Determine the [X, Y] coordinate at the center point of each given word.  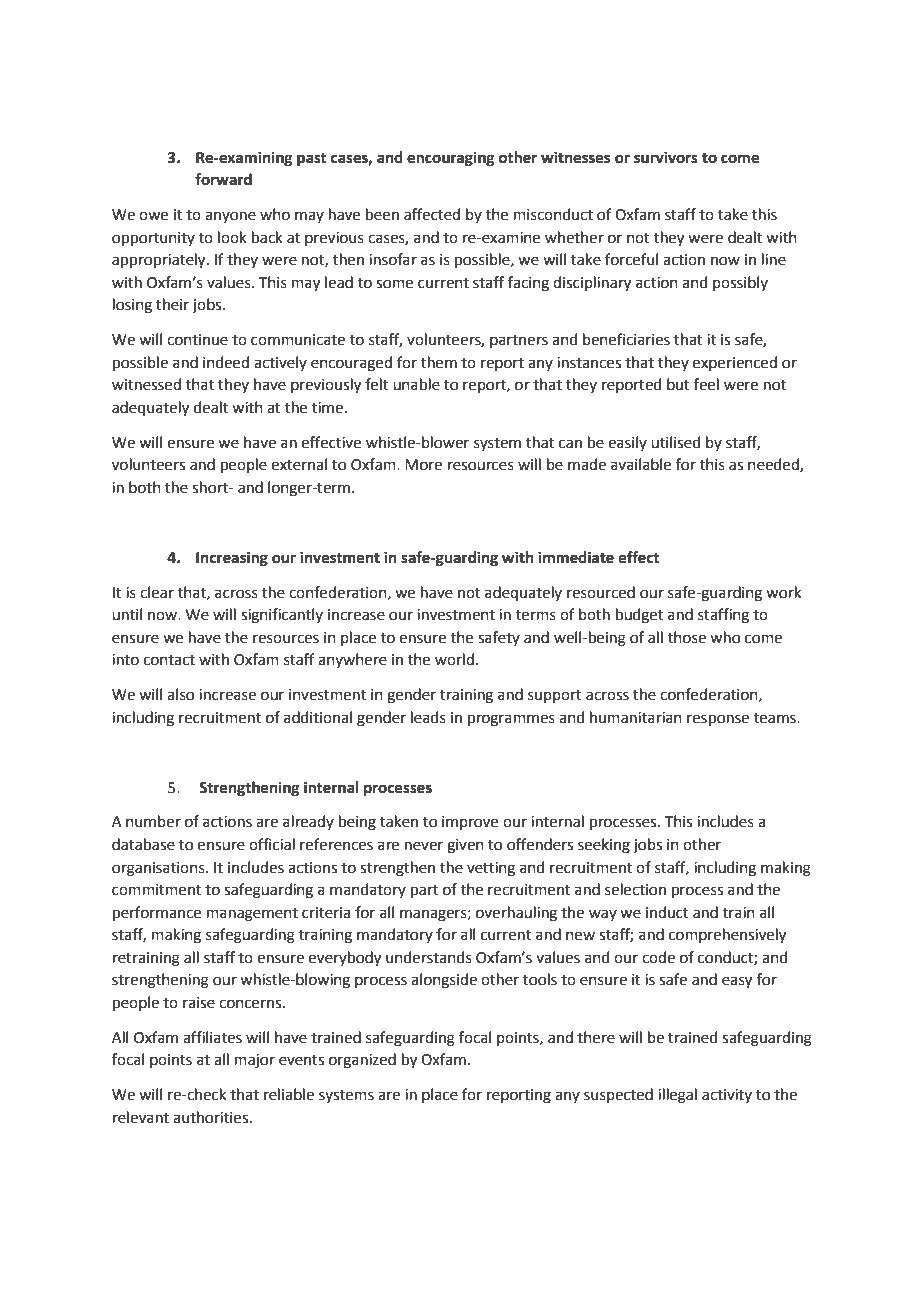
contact [169, 660]
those [687, 637]
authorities [212, 1117]
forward [223, 179]
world [454, 659]
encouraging [451, 159]
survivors [666, 157]
